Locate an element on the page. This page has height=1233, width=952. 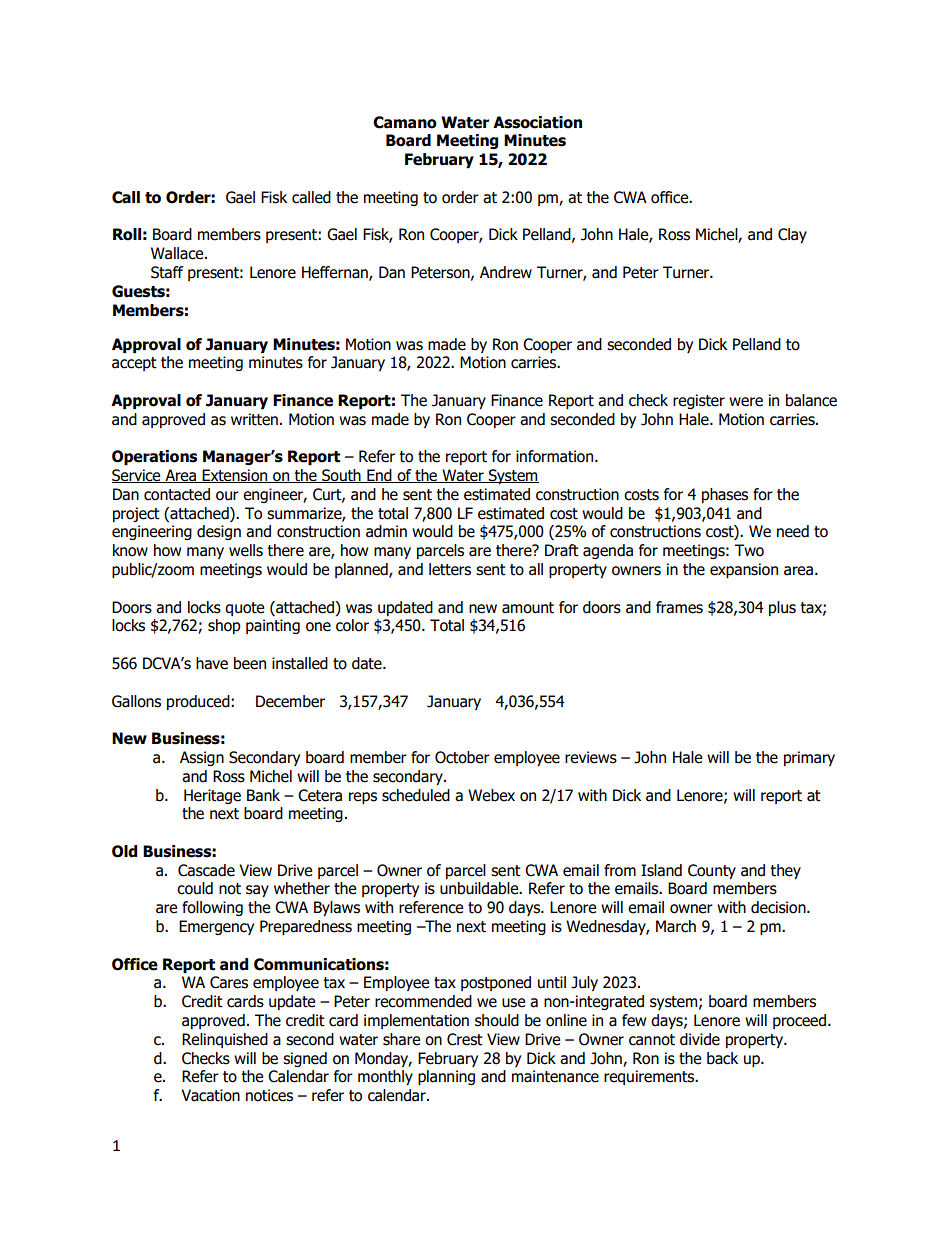
back is located at coordinates (722, 1058).
